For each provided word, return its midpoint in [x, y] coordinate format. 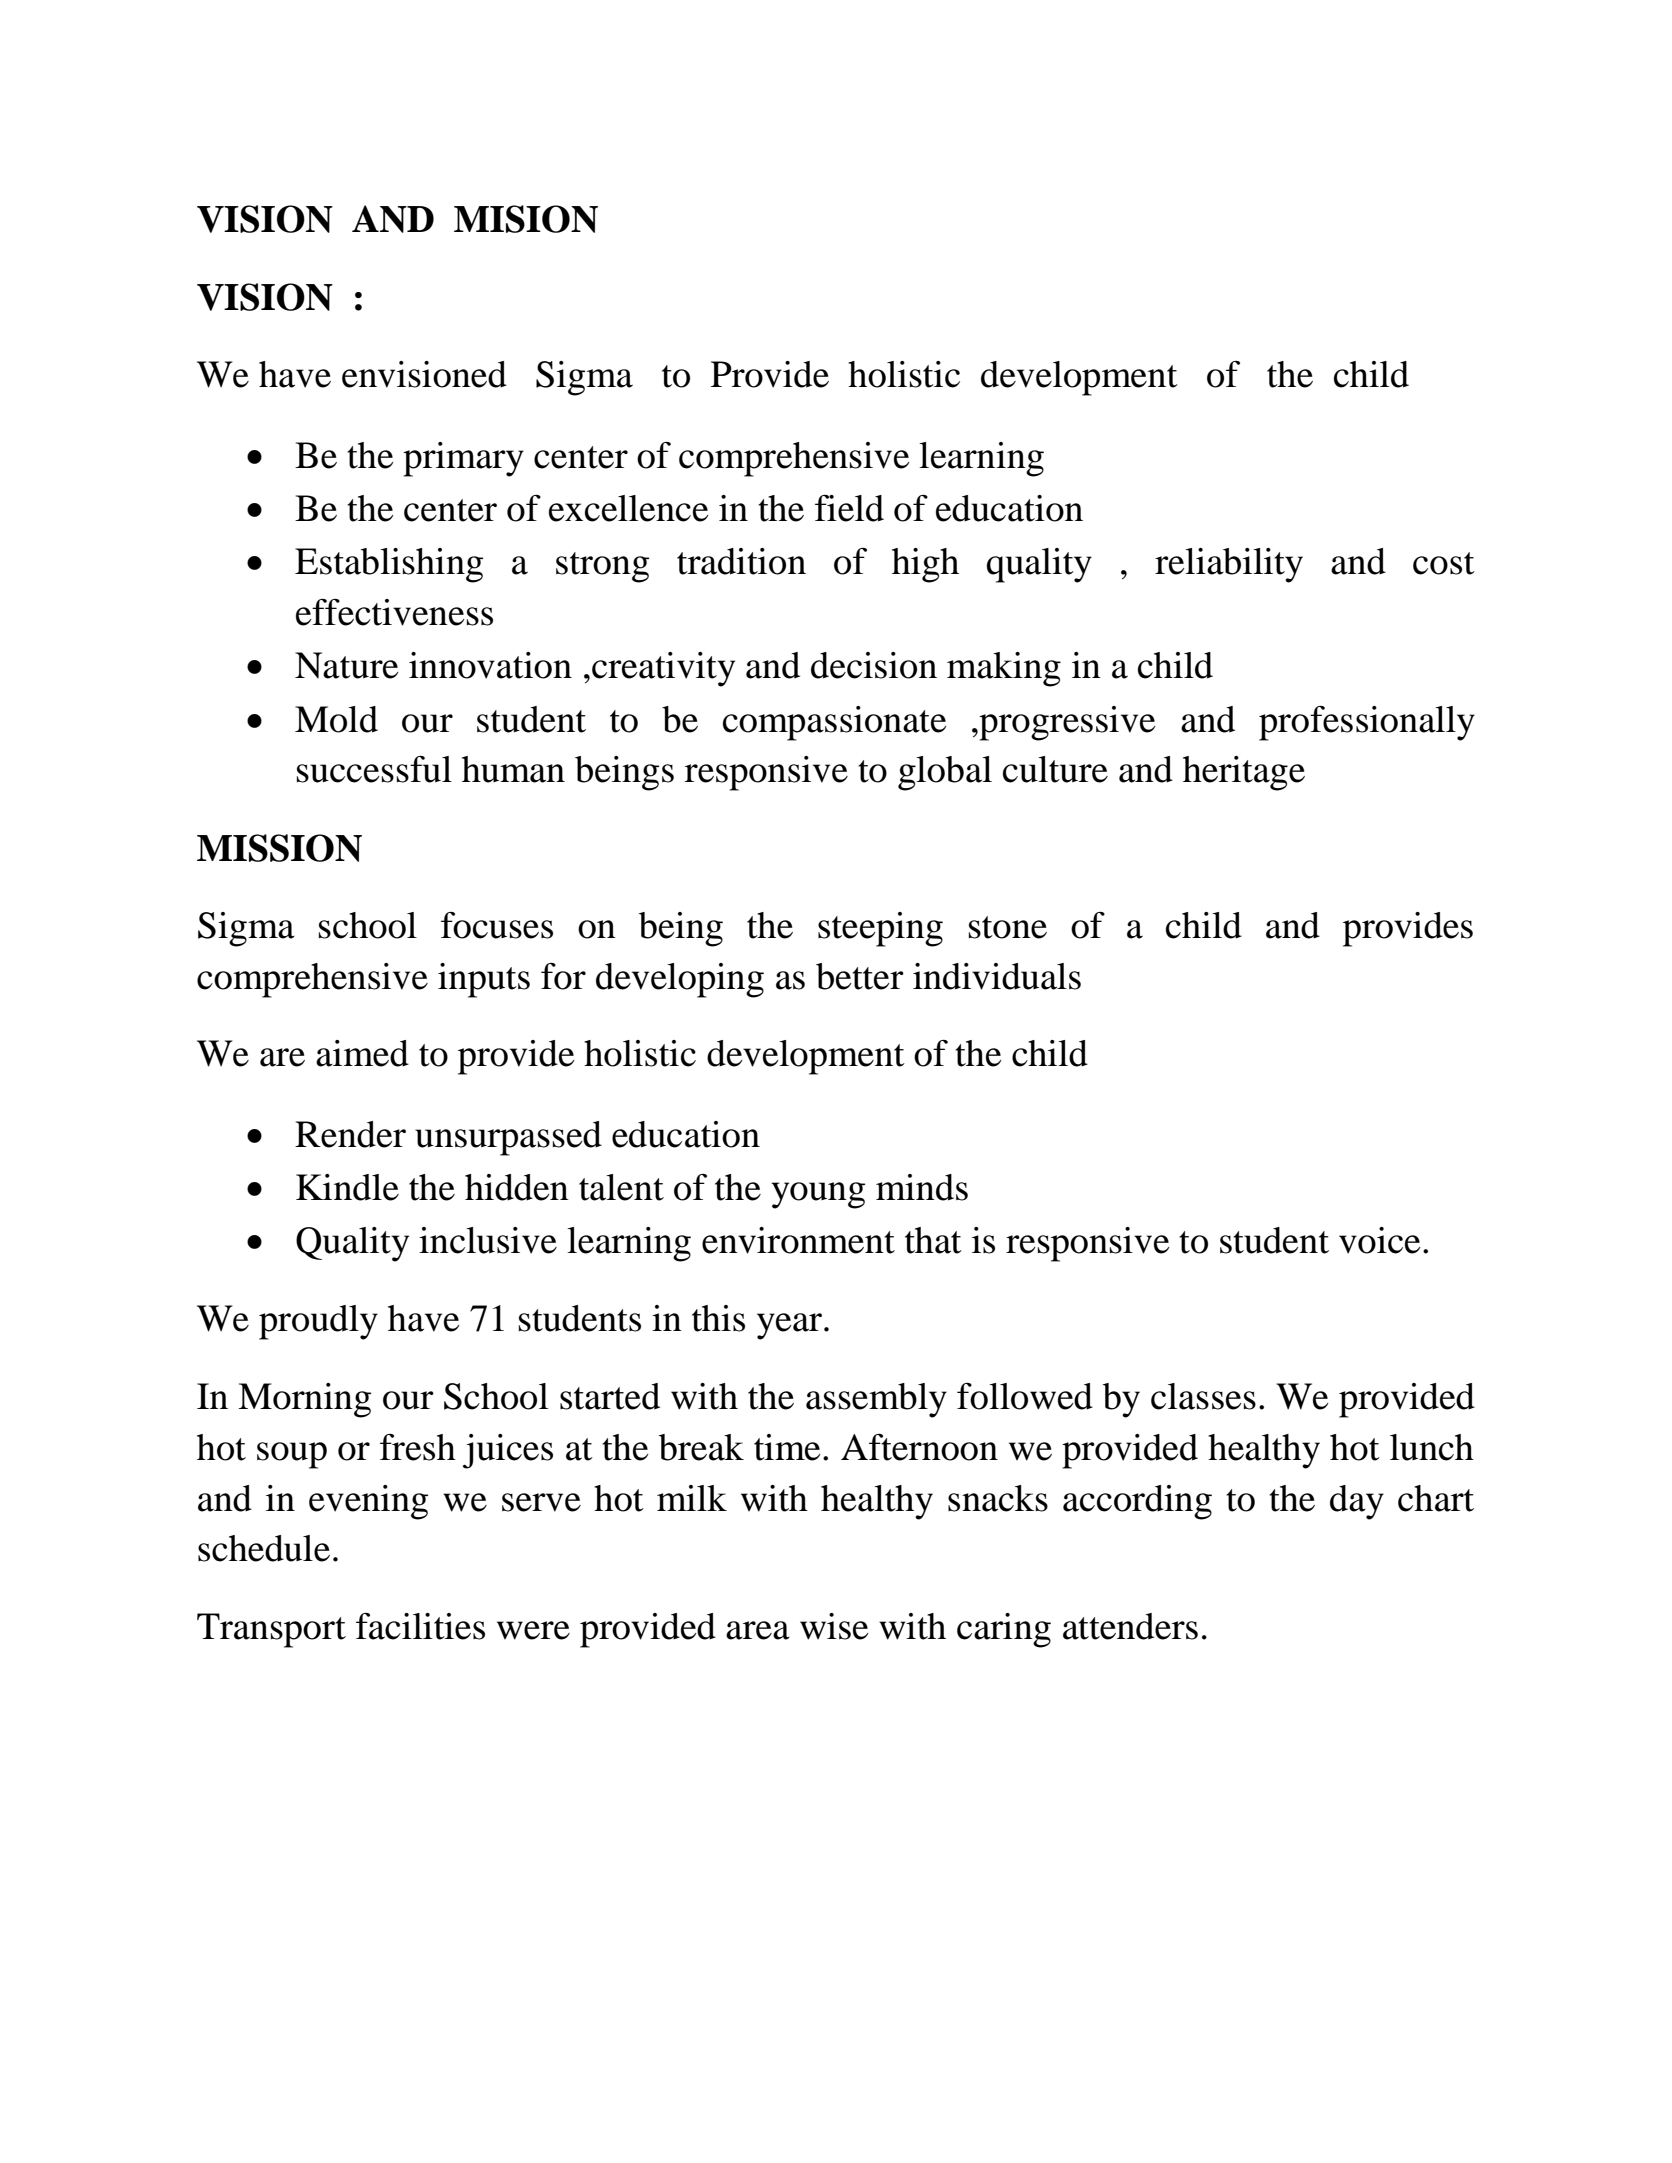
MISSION [279, 848]
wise [834, 1626]
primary [463, 459]
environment [798, 1240]
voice [1380, 1240]
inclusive [488, 1240]
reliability [1229, 565]
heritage [1244, 773]
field [849, 508]
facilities [420, 1626]
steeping [880, 929]
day [1357, 1502]
